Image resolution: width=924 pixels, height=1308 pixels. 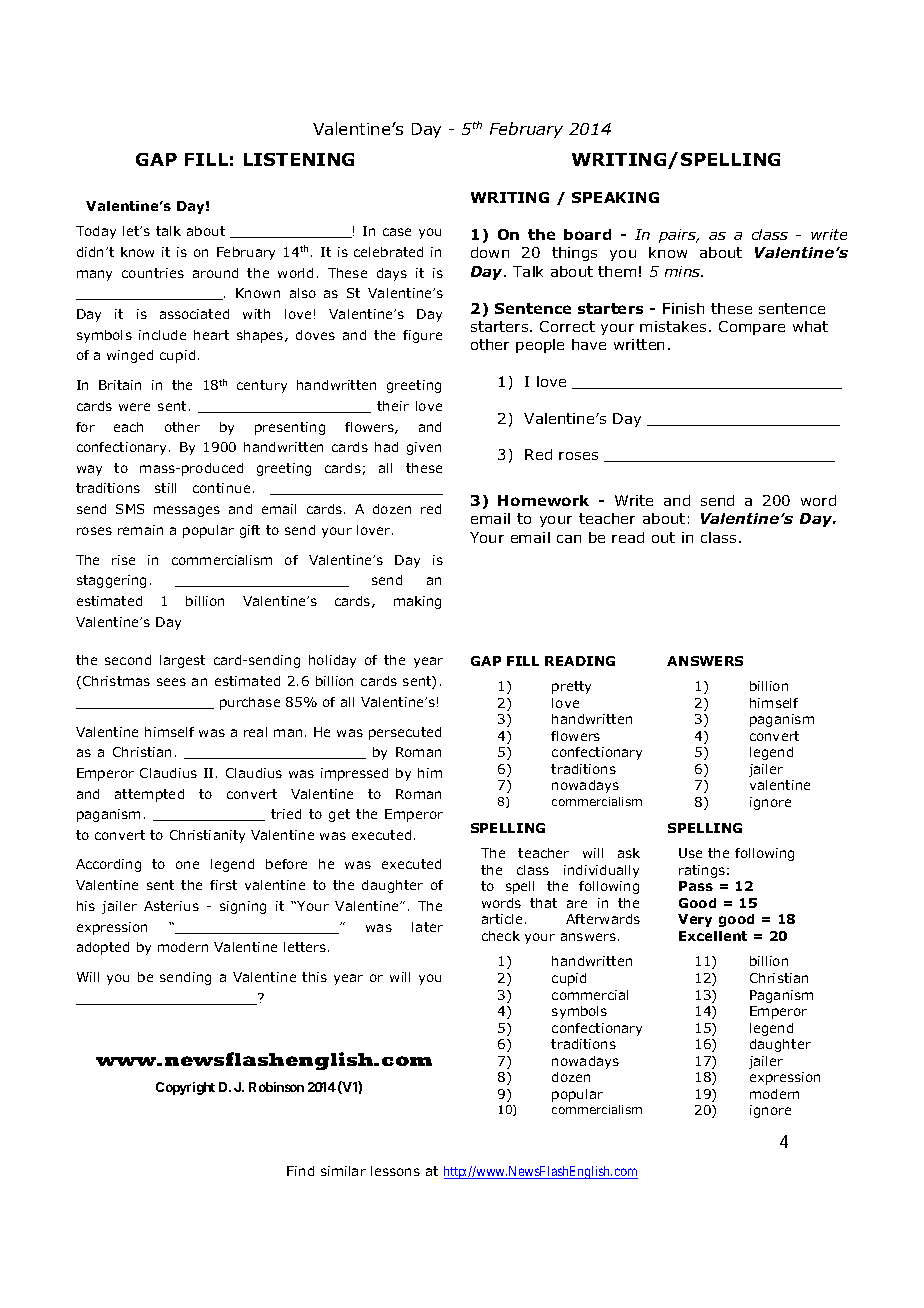 I want to click on lessons, so click(x=395, y=1171).
